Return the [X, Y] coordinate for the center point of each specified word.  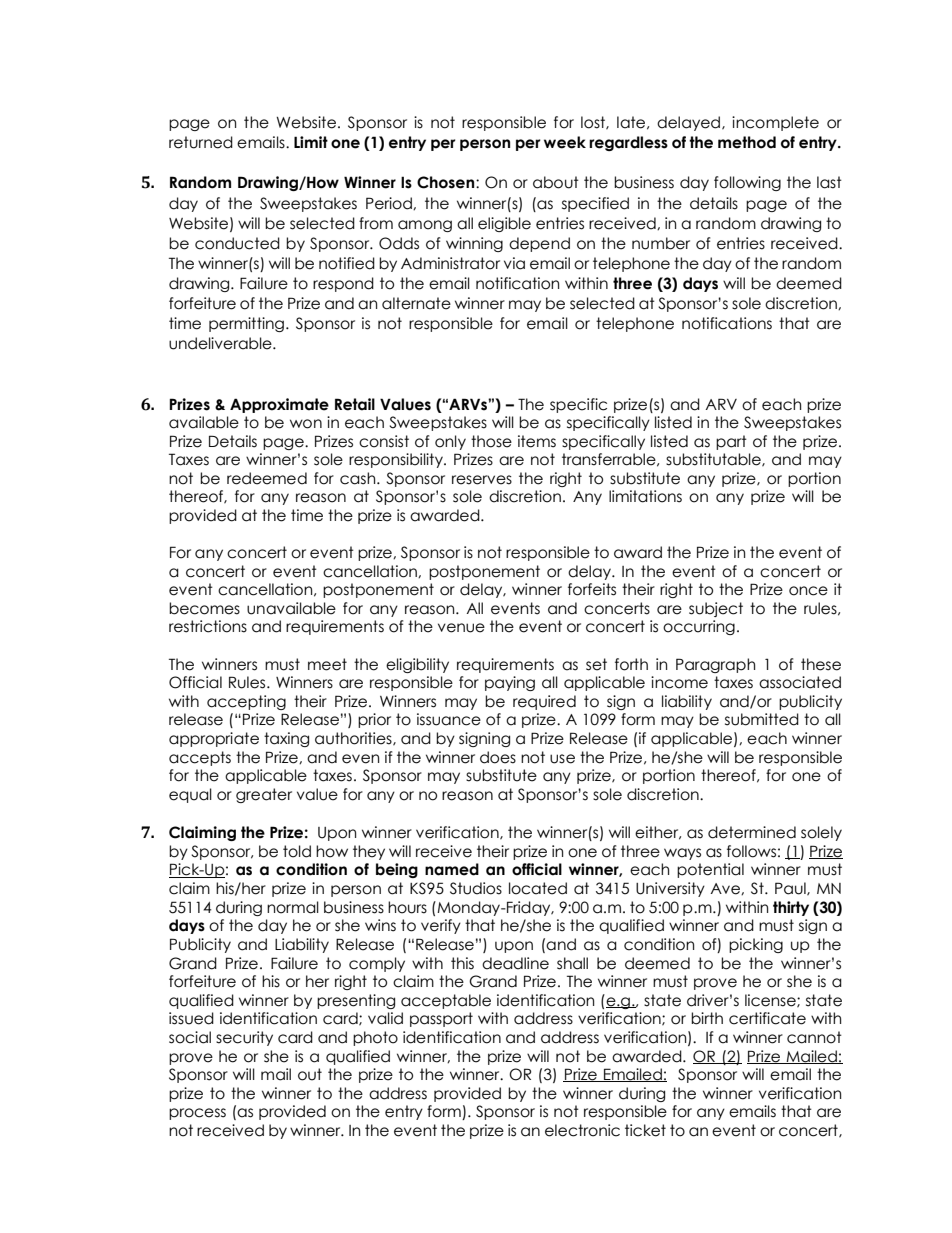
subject [716, 609]
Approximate [279, 405]
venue [461, 628]
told [297, 851]
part [731, 442]
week [565, 142]
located [538, 888]
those [491, 441]
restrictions [208, 626]
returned [201, 142]
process [197, 1114]
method [747, 142]
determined [752, 832]
